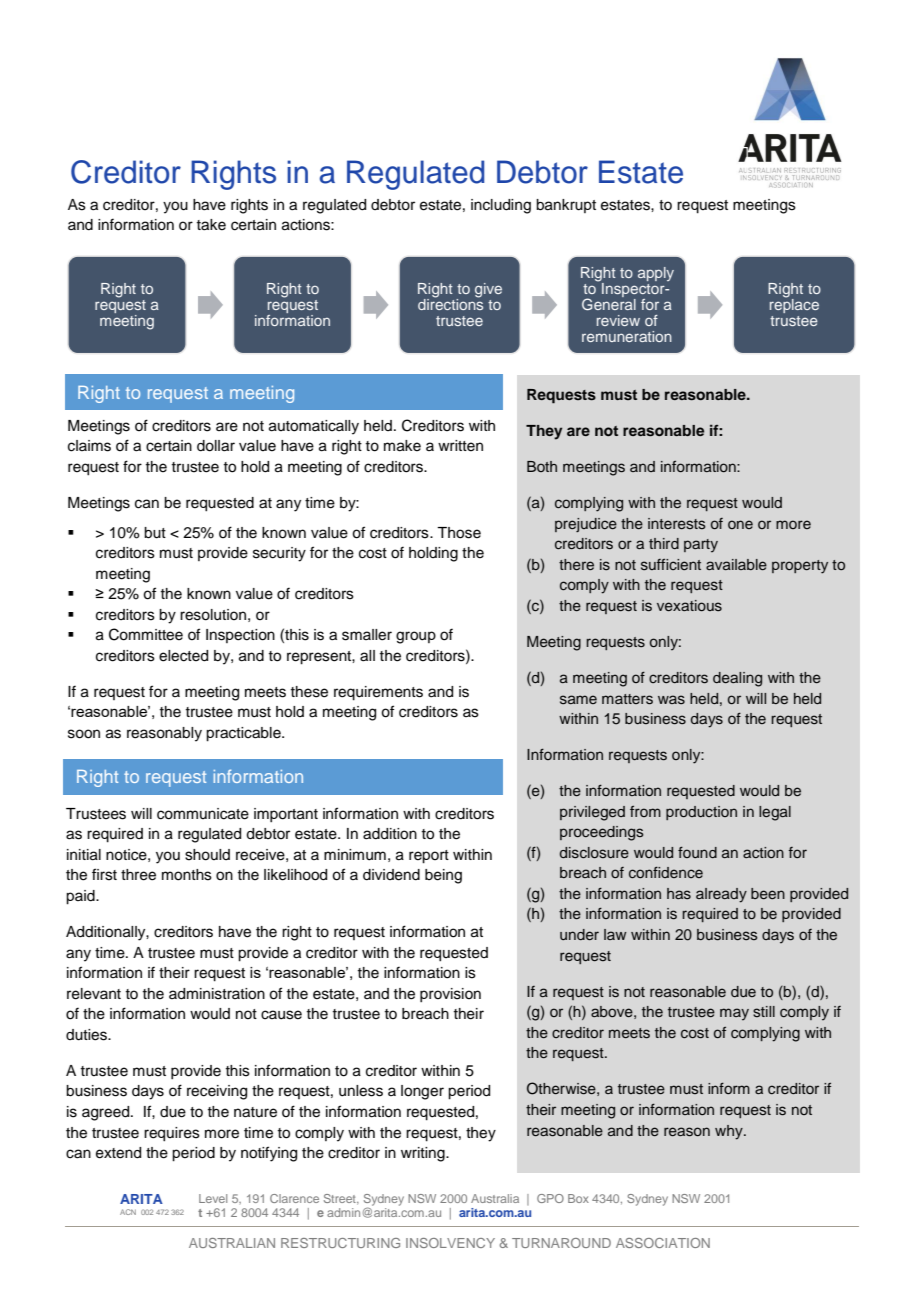 The width and height of the screenshot is (924, 1308). I want to click on available, so click(736, 565).
